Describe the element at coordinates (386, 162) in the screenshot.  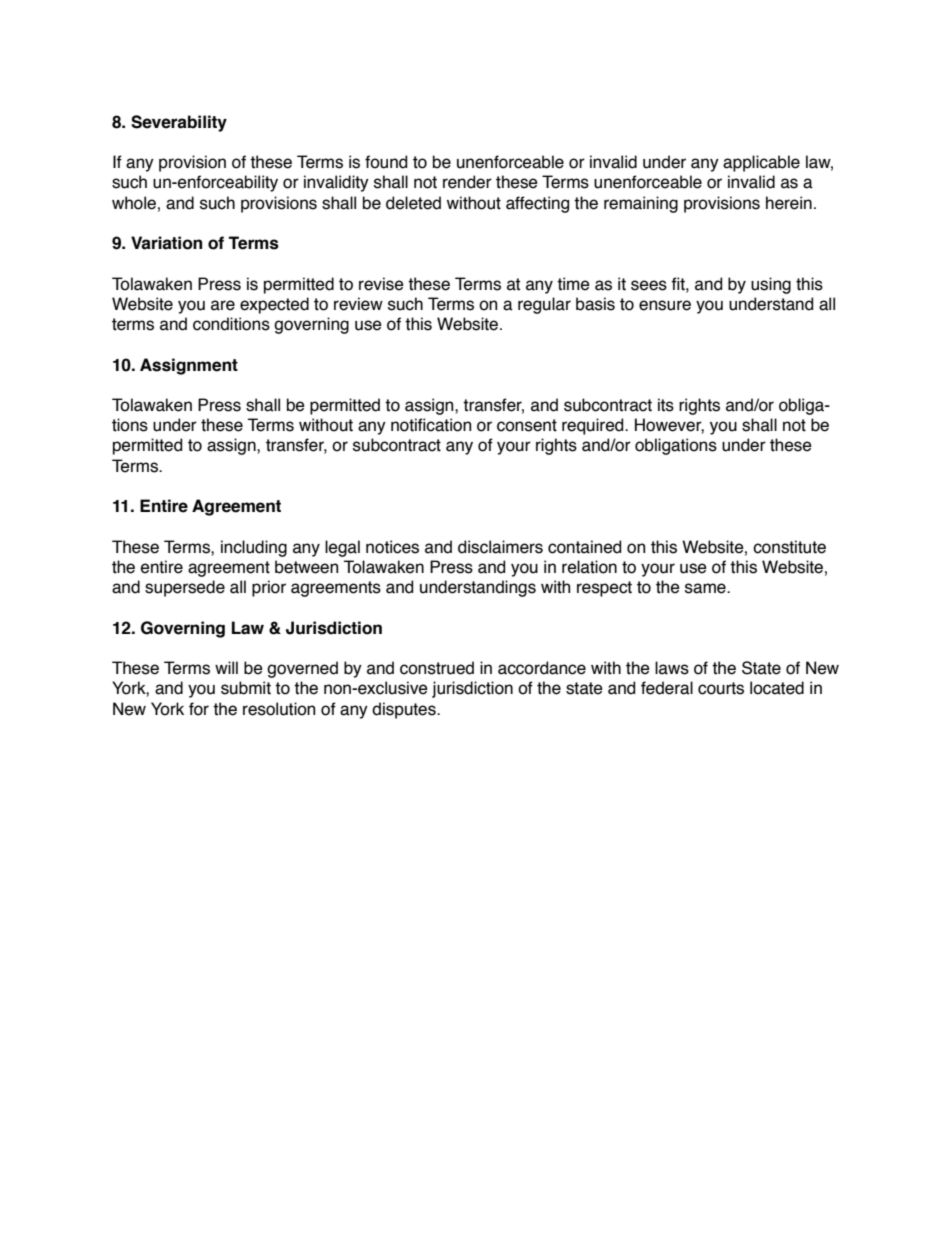
I see `found` at that location.
